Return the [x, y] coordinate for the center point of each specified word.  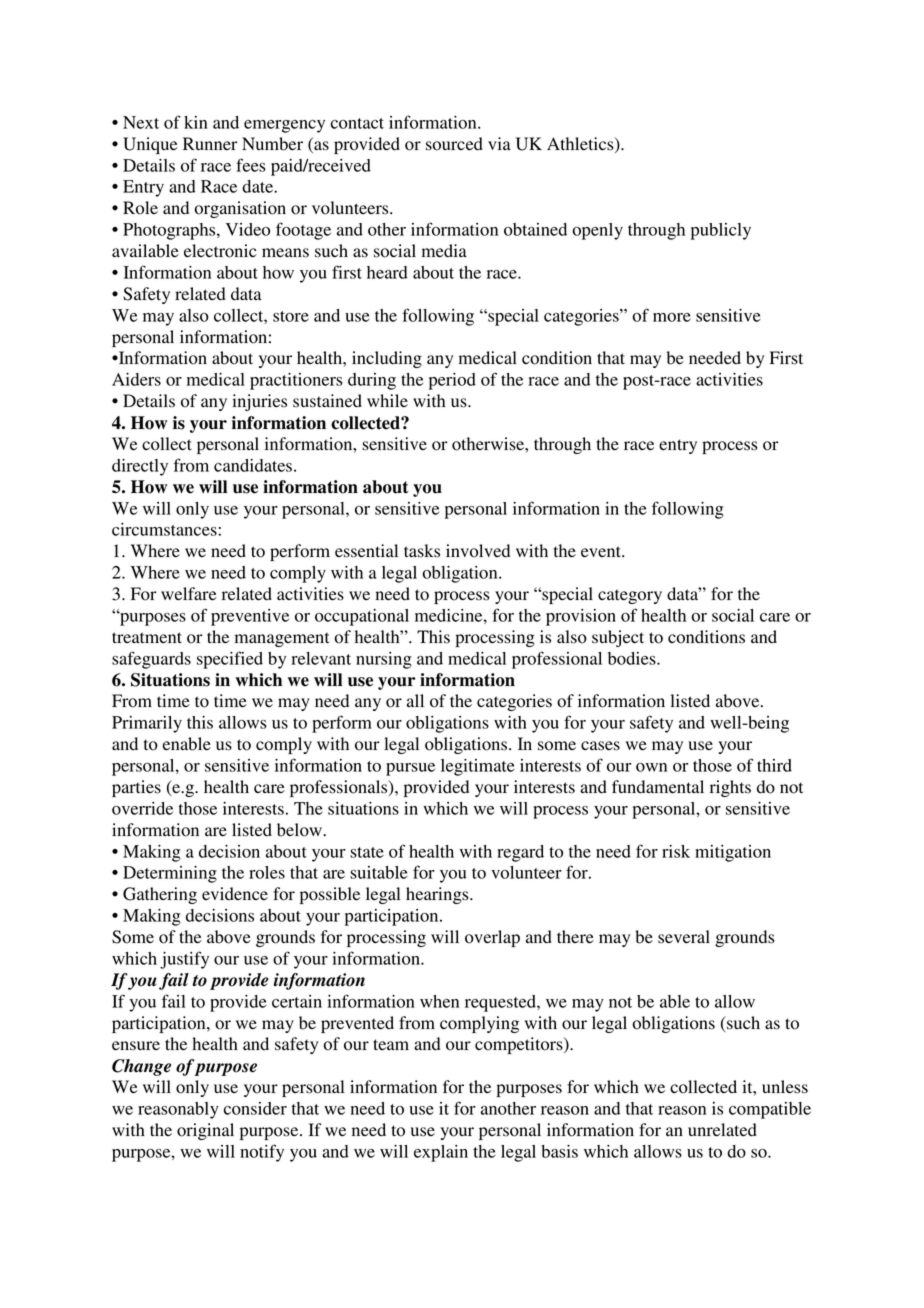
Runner [210, 143]
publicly [721, 231]
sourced [454, 144]
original [205, 1131]
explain [441, 1153]
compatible [770, 1110]
